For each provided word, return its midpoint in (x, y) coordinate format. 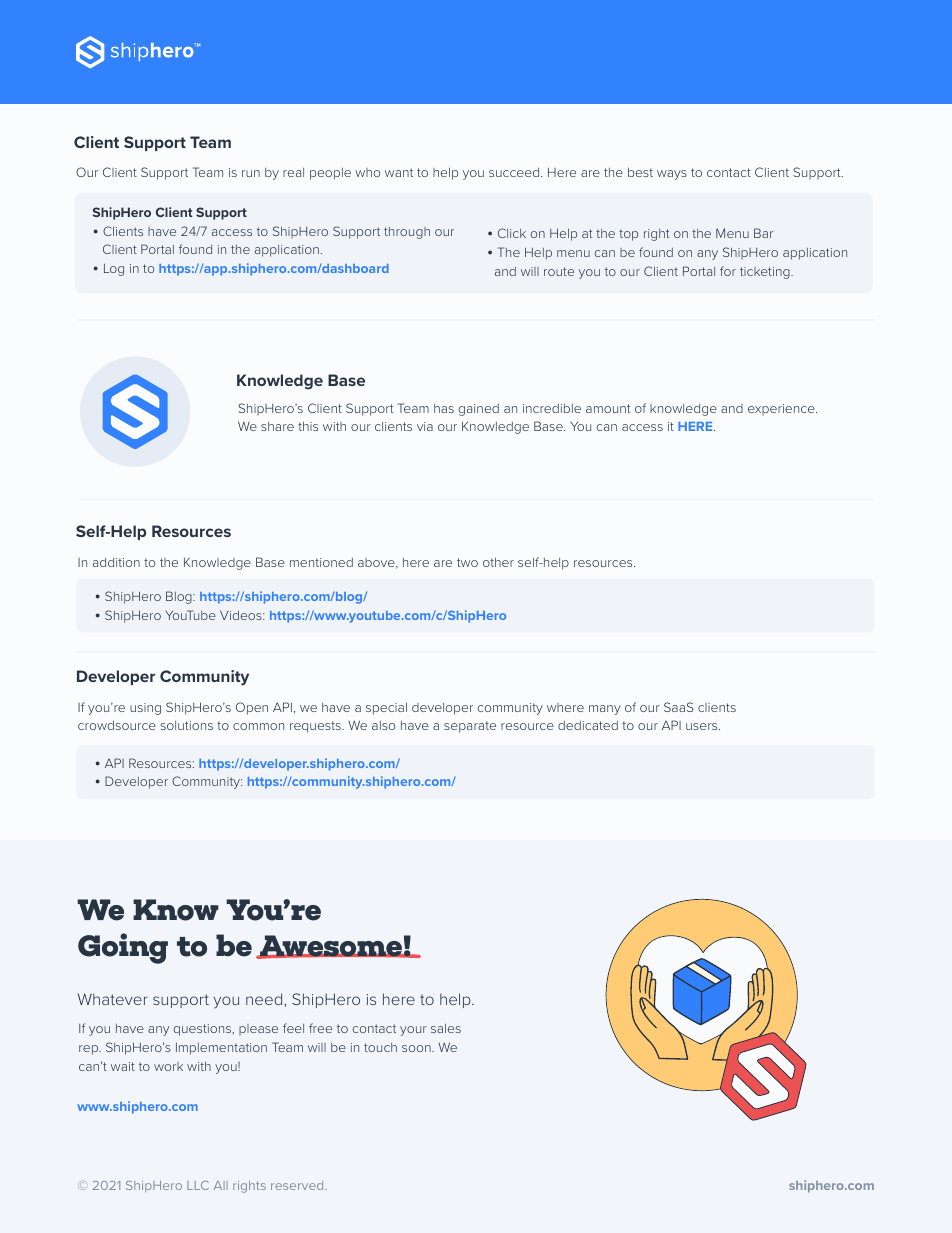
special (386, 708)
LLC (198, 1185)
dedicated (588, 725)
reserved (298, 1185)
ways (672, 175)
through (407, 233)
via (425, 426)
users (703, 726)
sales (446, 1028)
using (145, 709)
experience (782, 409)
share (277, 426)
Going (123, 948)
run (251, 173)
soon (417, 1048)
